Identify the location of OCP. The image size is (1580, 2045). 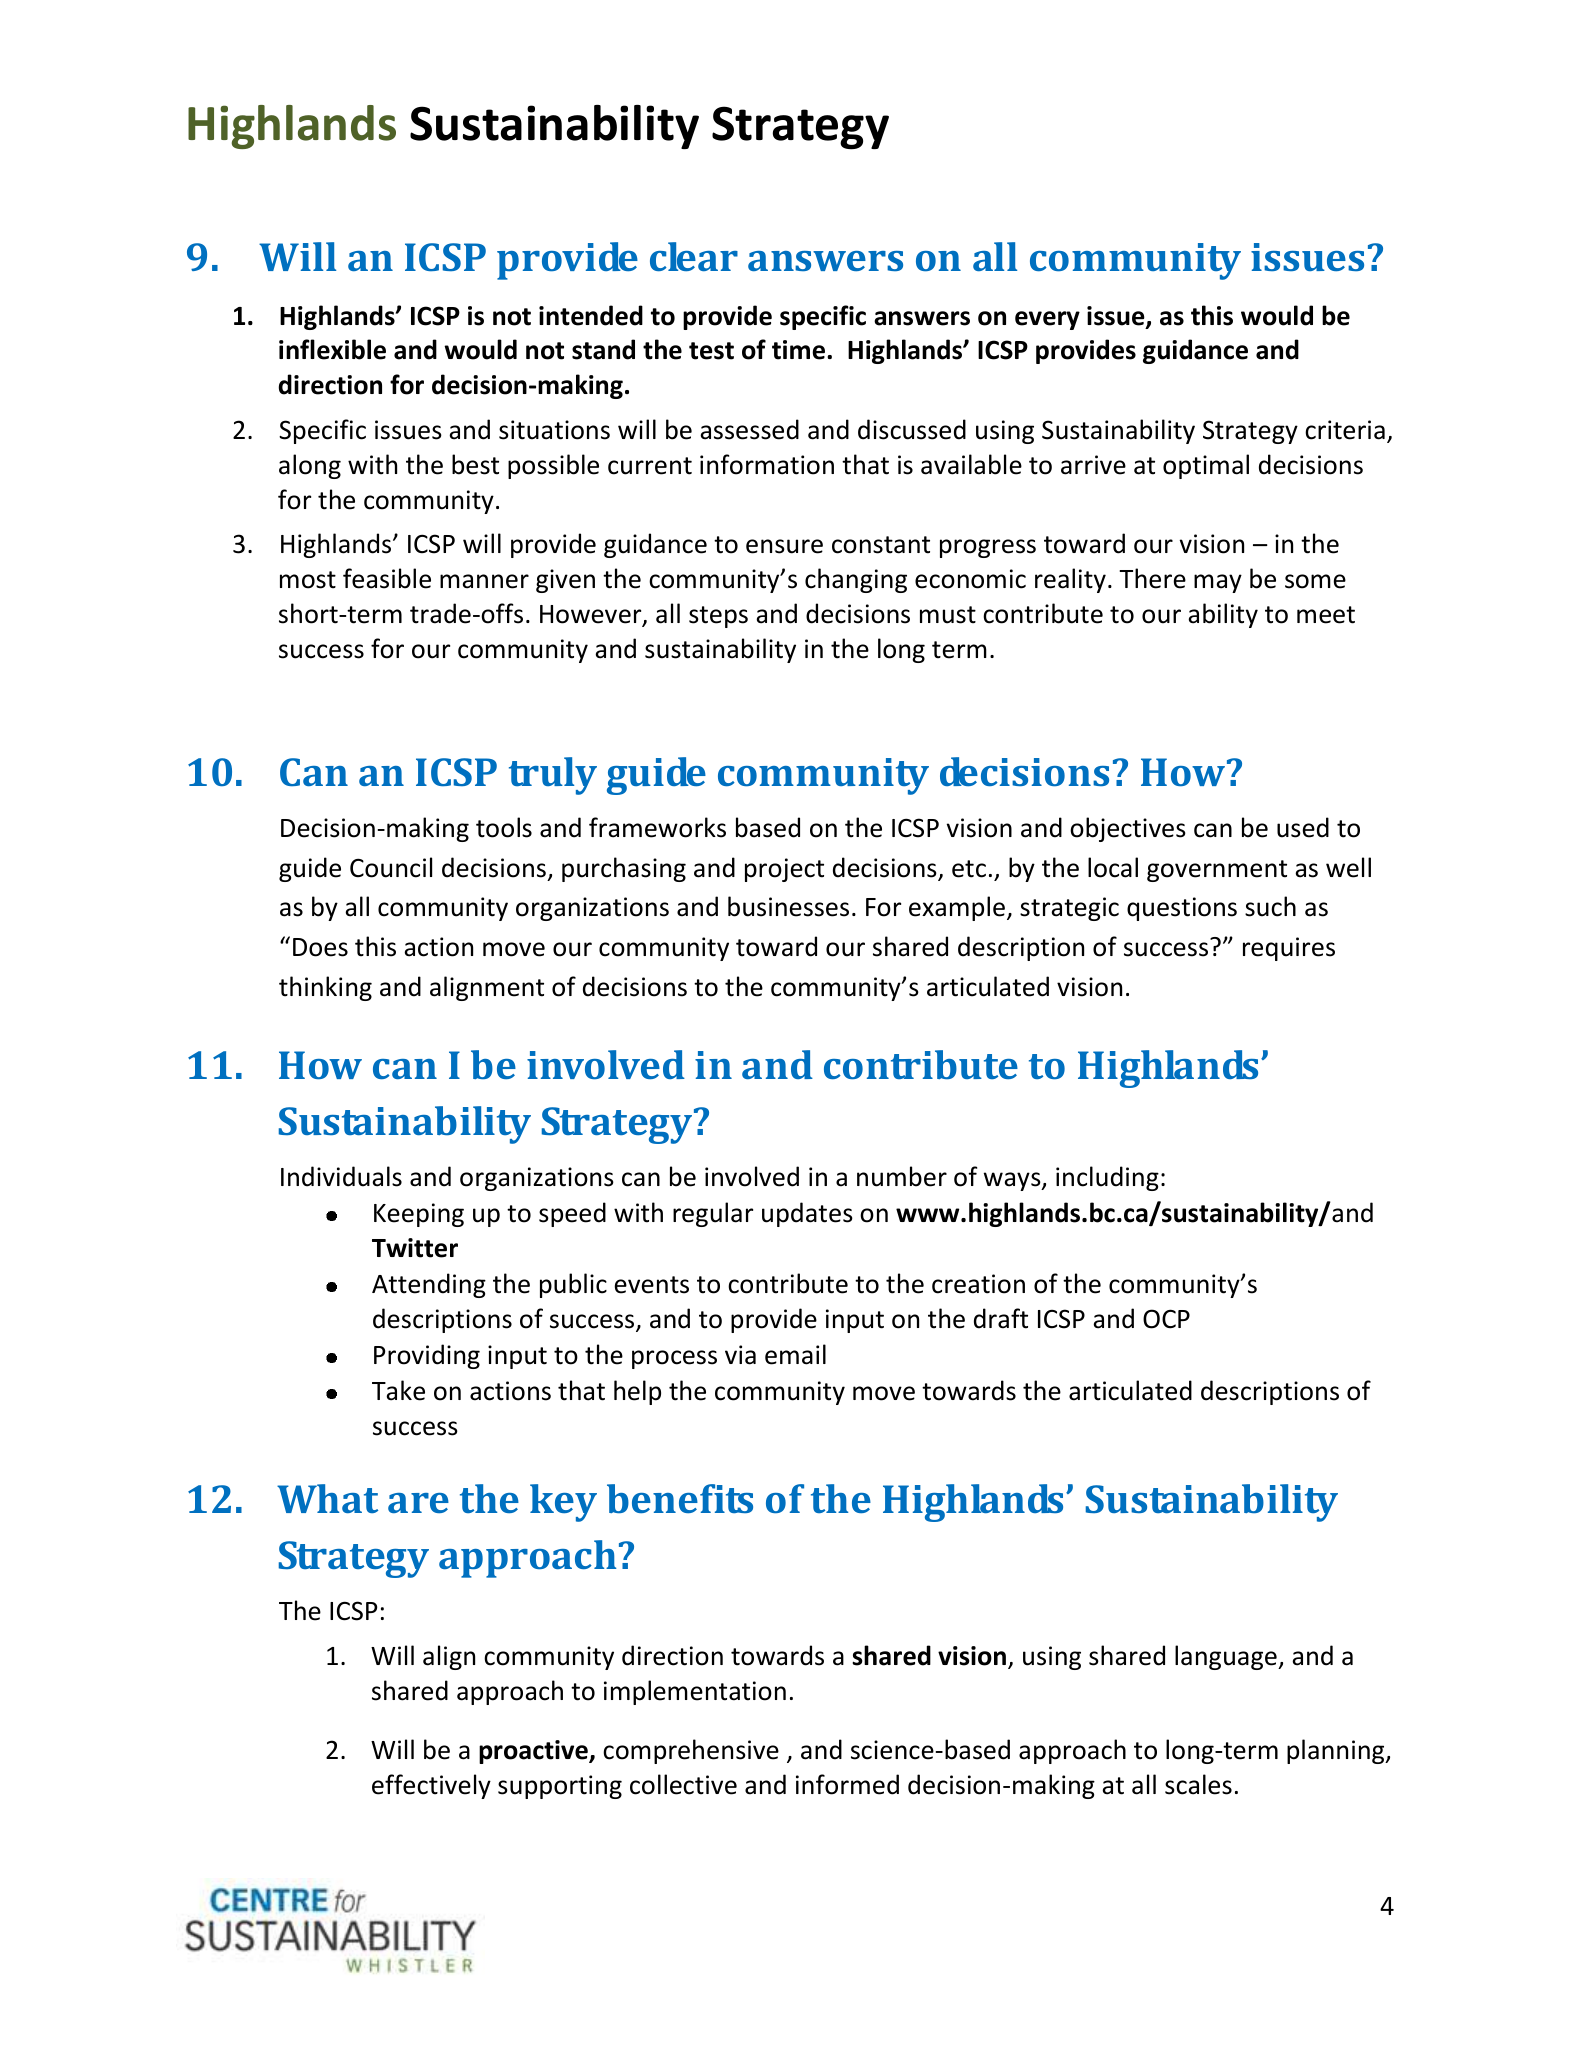
(1166, 1319).
